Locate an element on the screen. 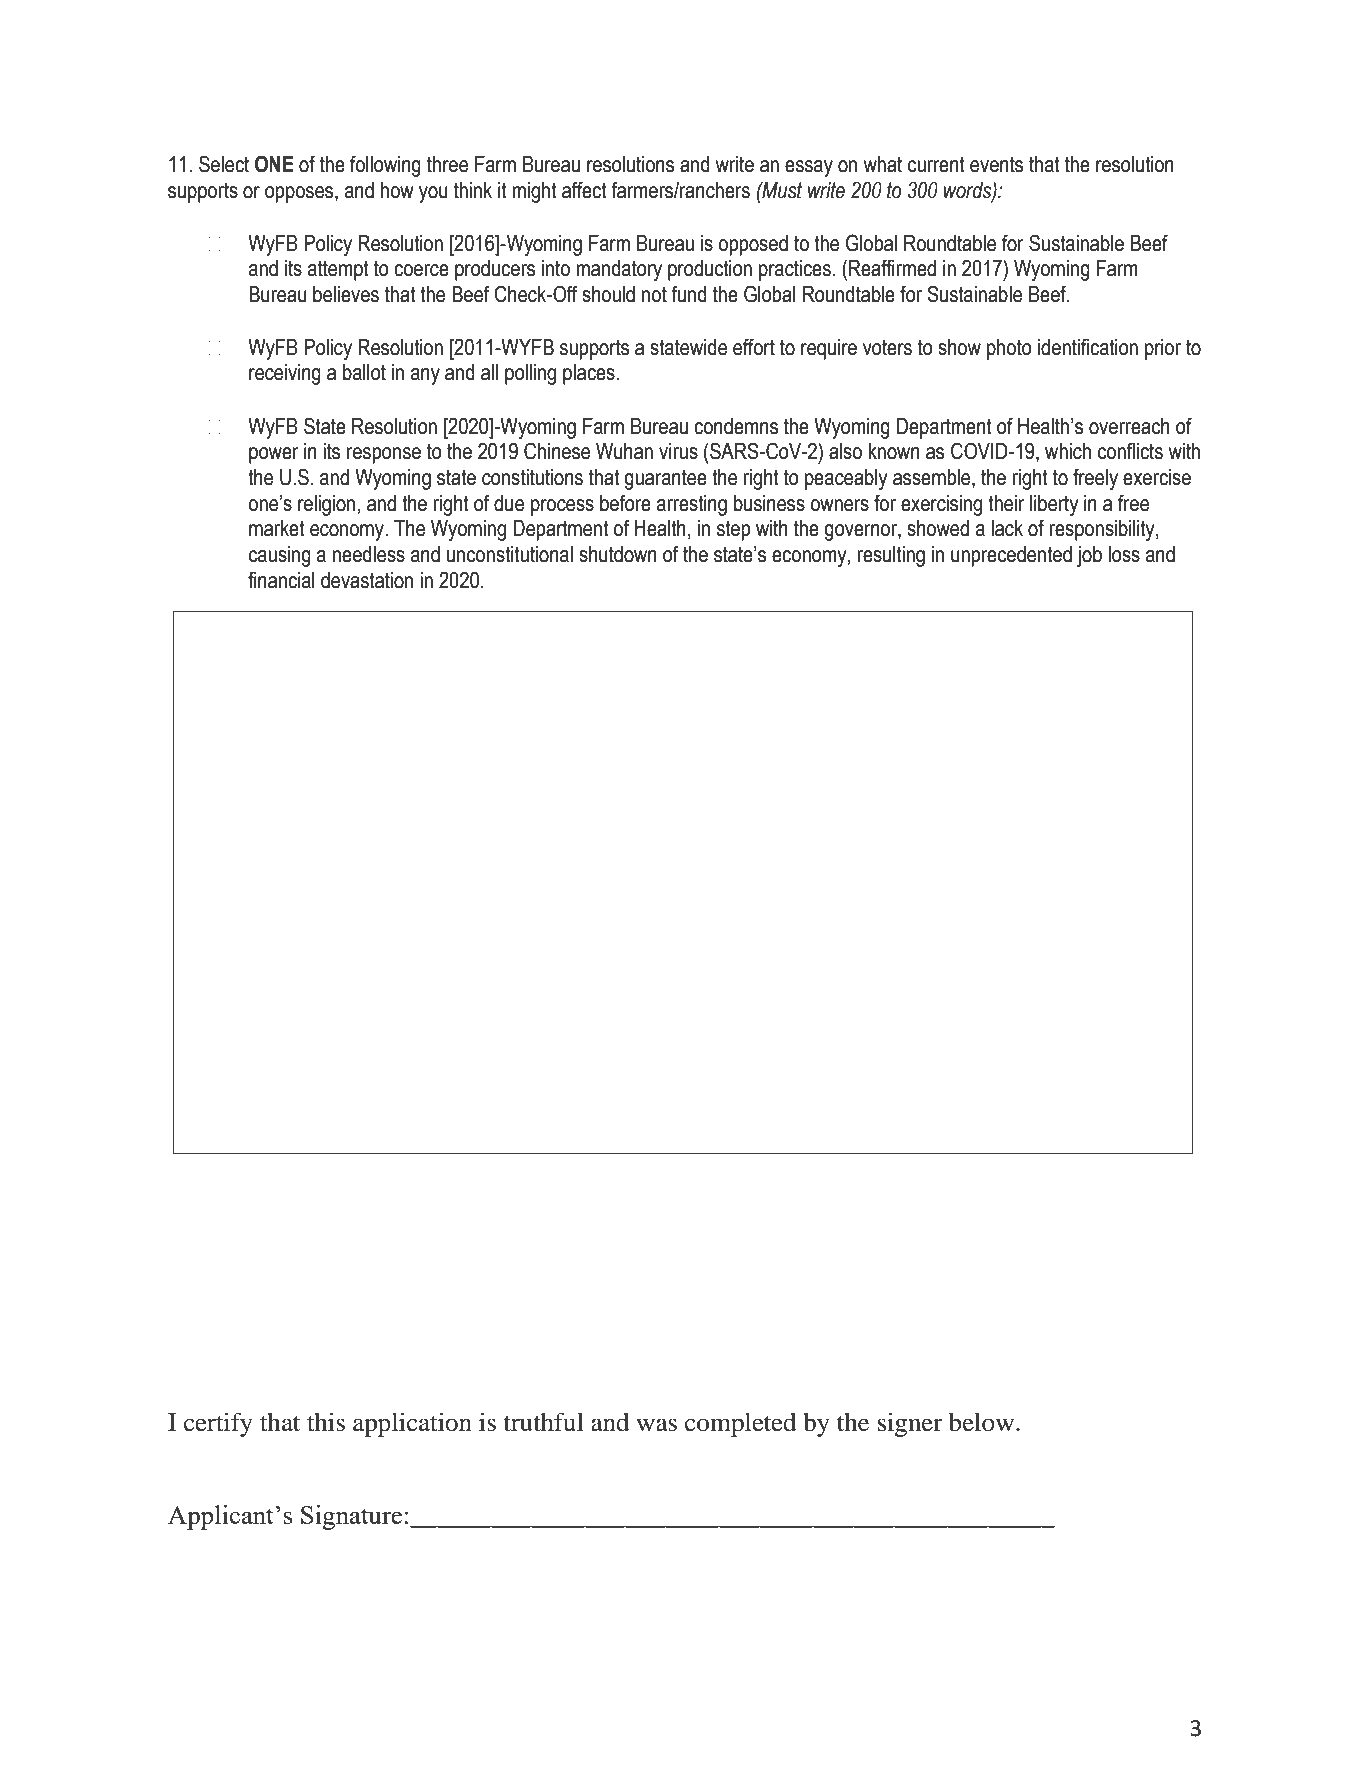  this is located at coordinates (326, 1422).
